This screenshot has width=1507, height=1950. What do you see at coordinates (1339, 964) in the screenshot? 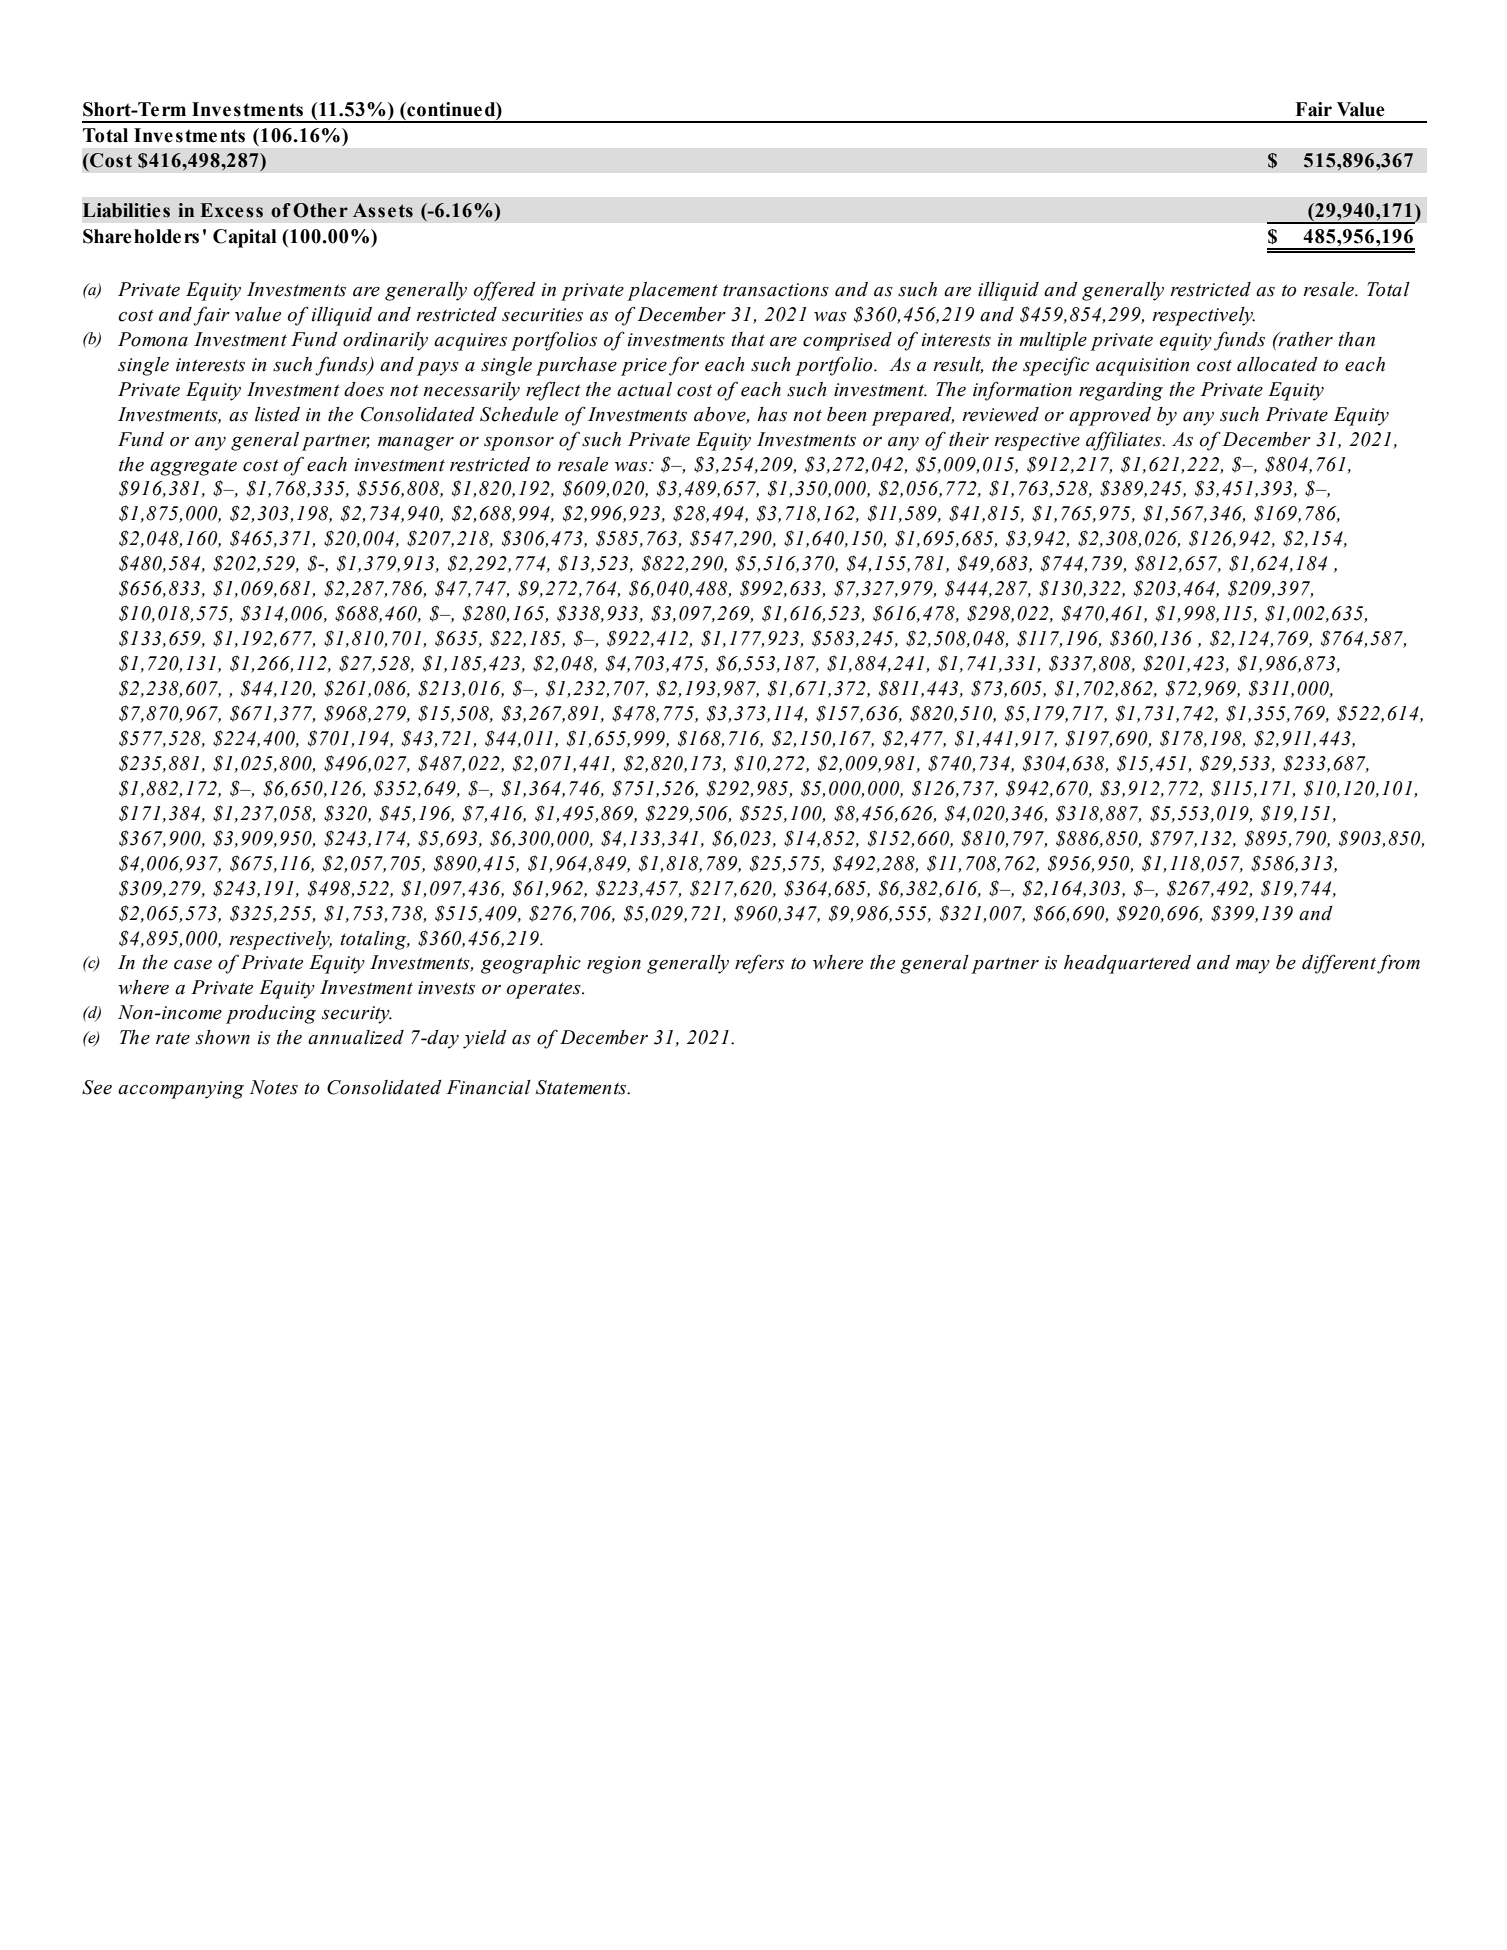
I see `different` at bounding box center [1339, 964].
